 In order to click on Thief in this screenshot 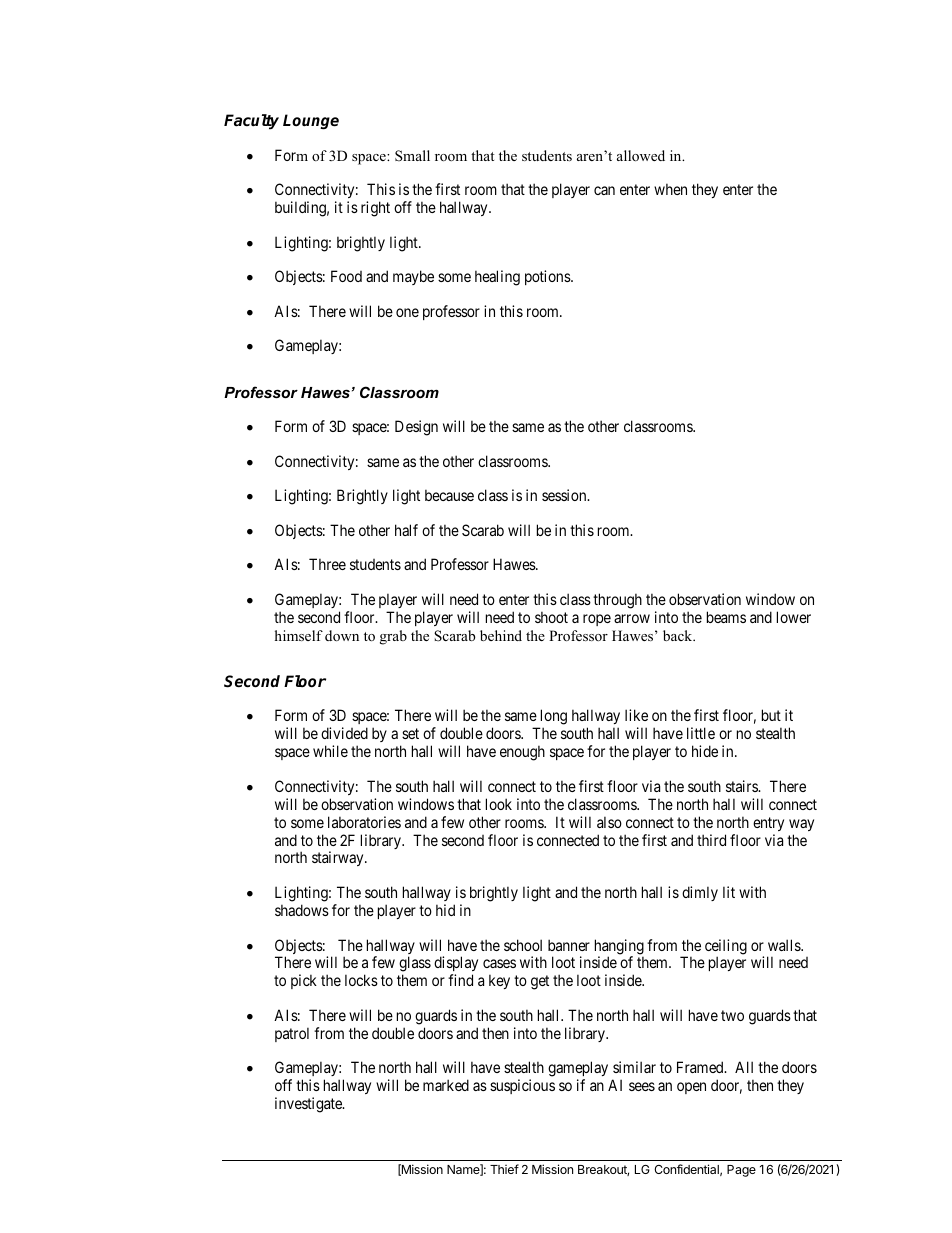, I will do `click(504, 1169)`.
